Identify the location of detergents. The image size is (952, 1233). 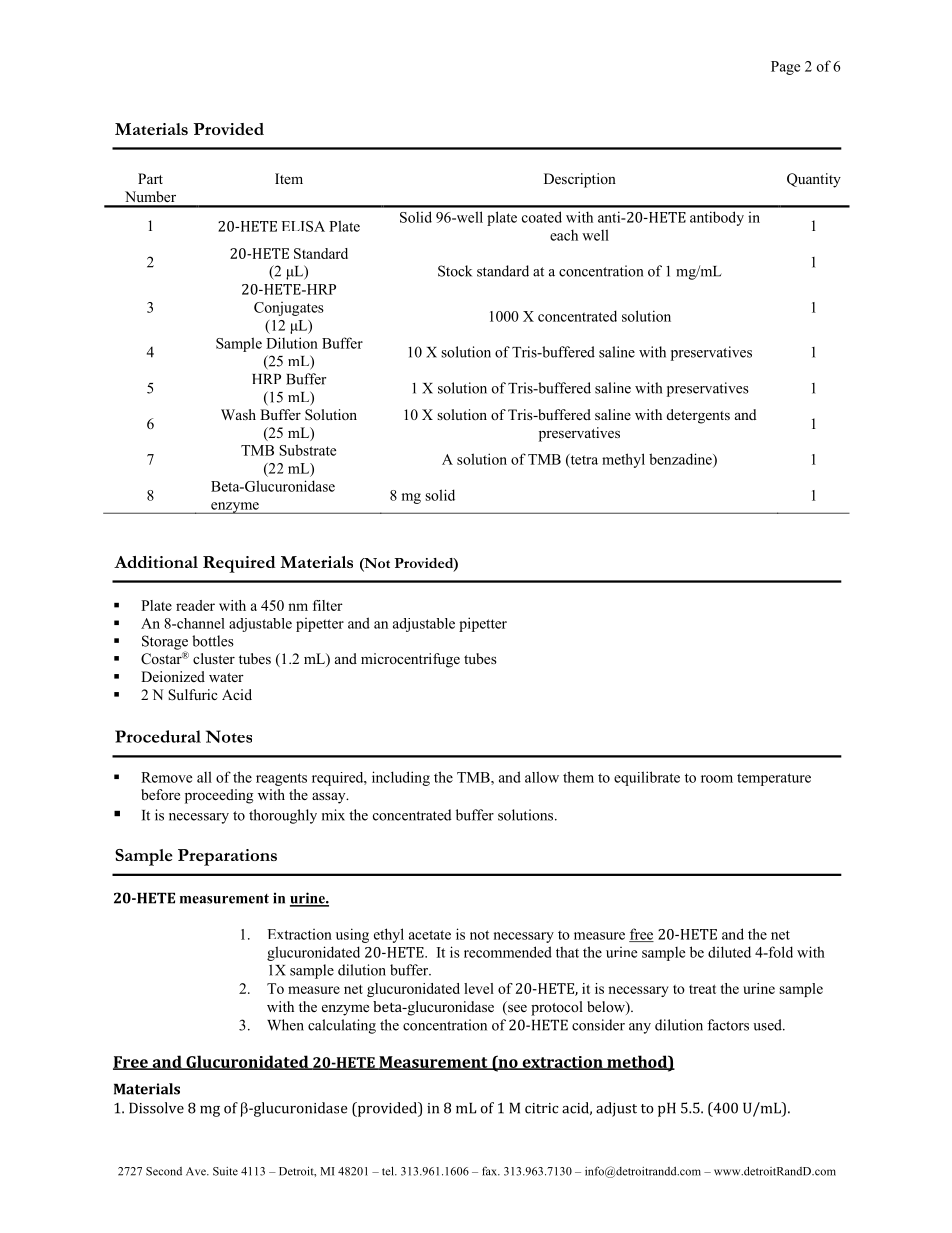
(698, 416).
